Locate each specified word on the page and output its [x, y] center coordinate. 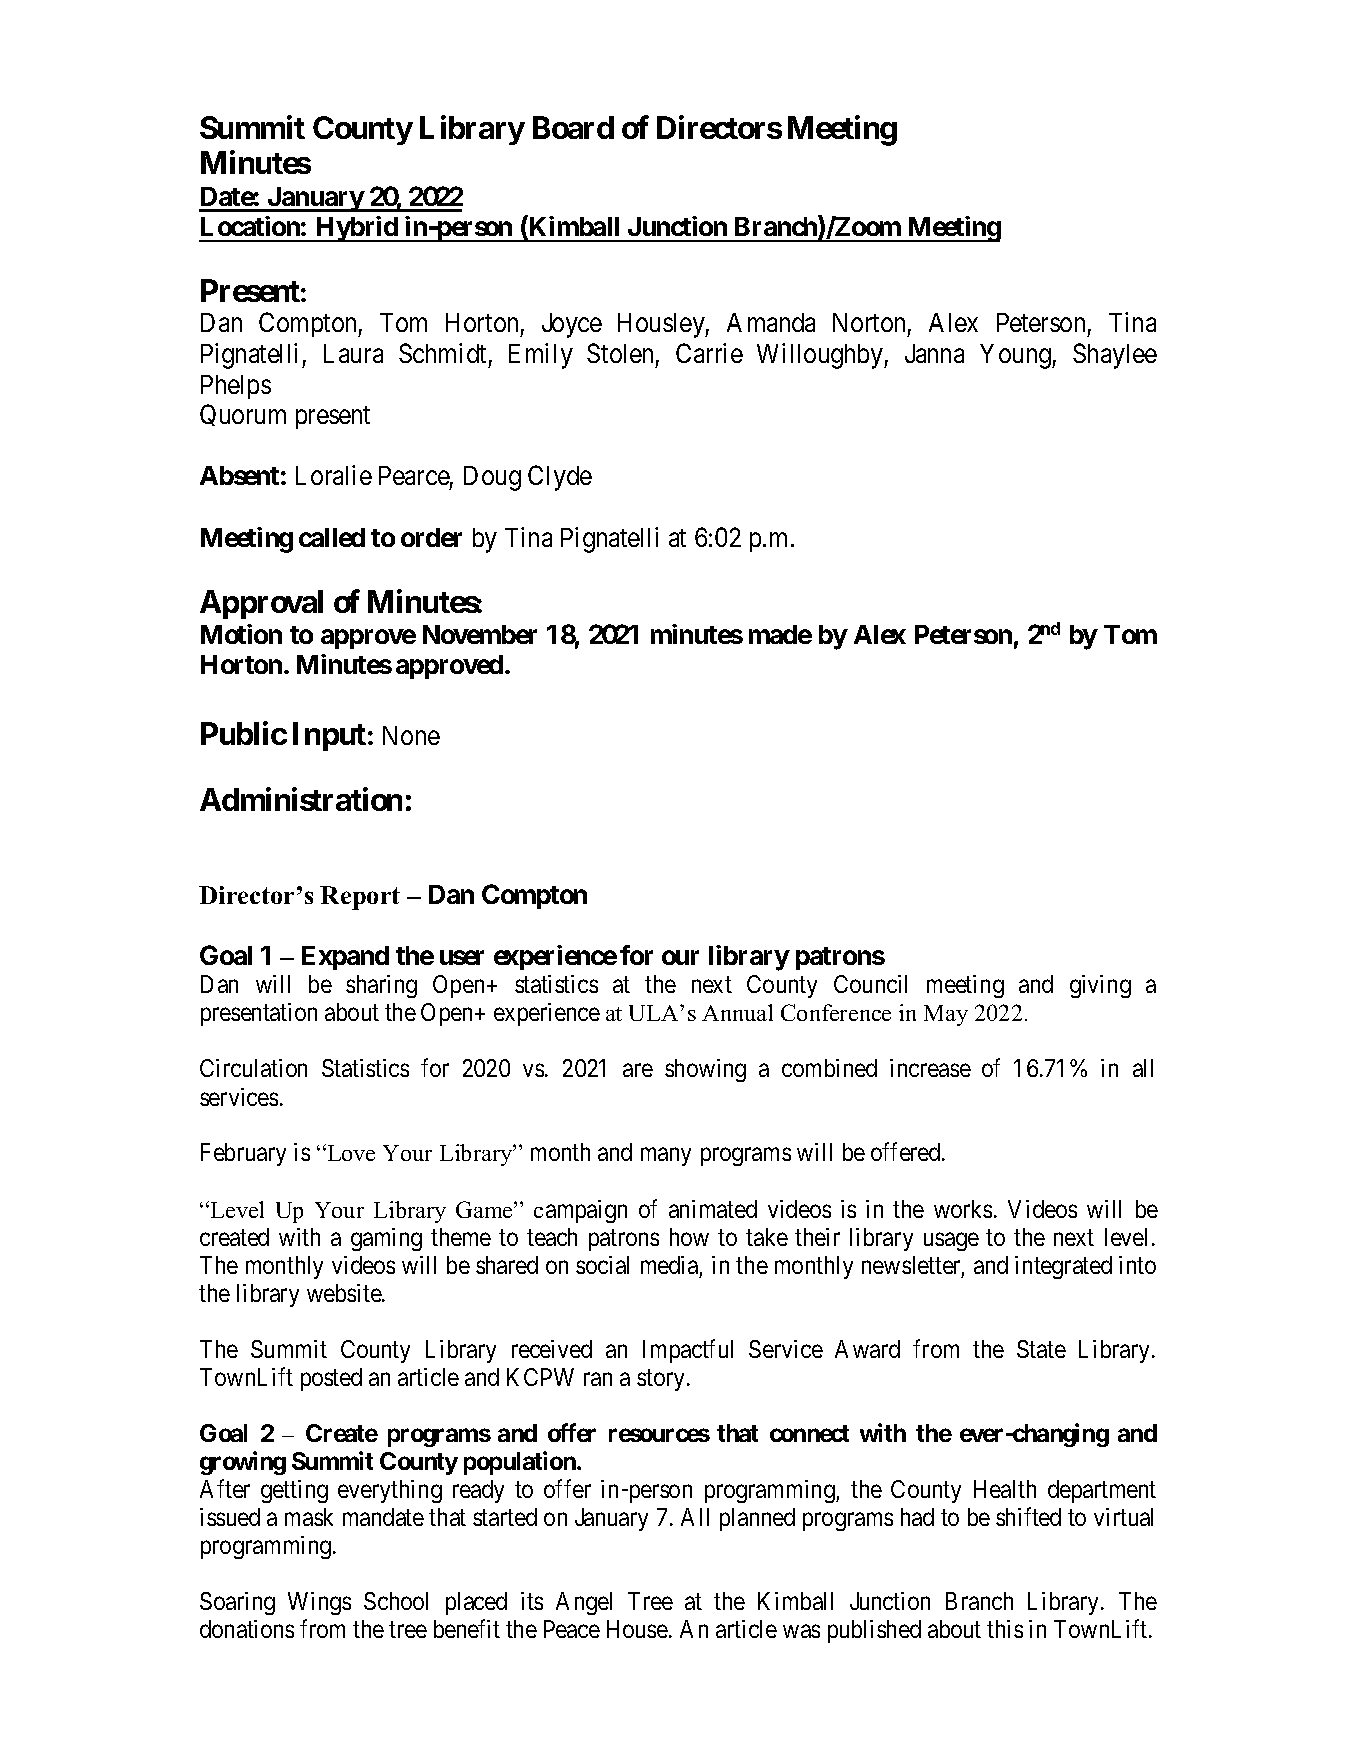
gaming [386, 1239]
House [637, 1629]
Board [573, 127]
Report [360, 898]
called [332, 537]
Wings [319, 1603]
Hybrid [356, 229]
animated [713, 1209]
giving [1100, 986]
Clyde [560, 478]
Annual [737, 1012]
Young [1016, 356]
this [1005, 1629]
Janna [934, 353]
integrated [1063, 1267]
